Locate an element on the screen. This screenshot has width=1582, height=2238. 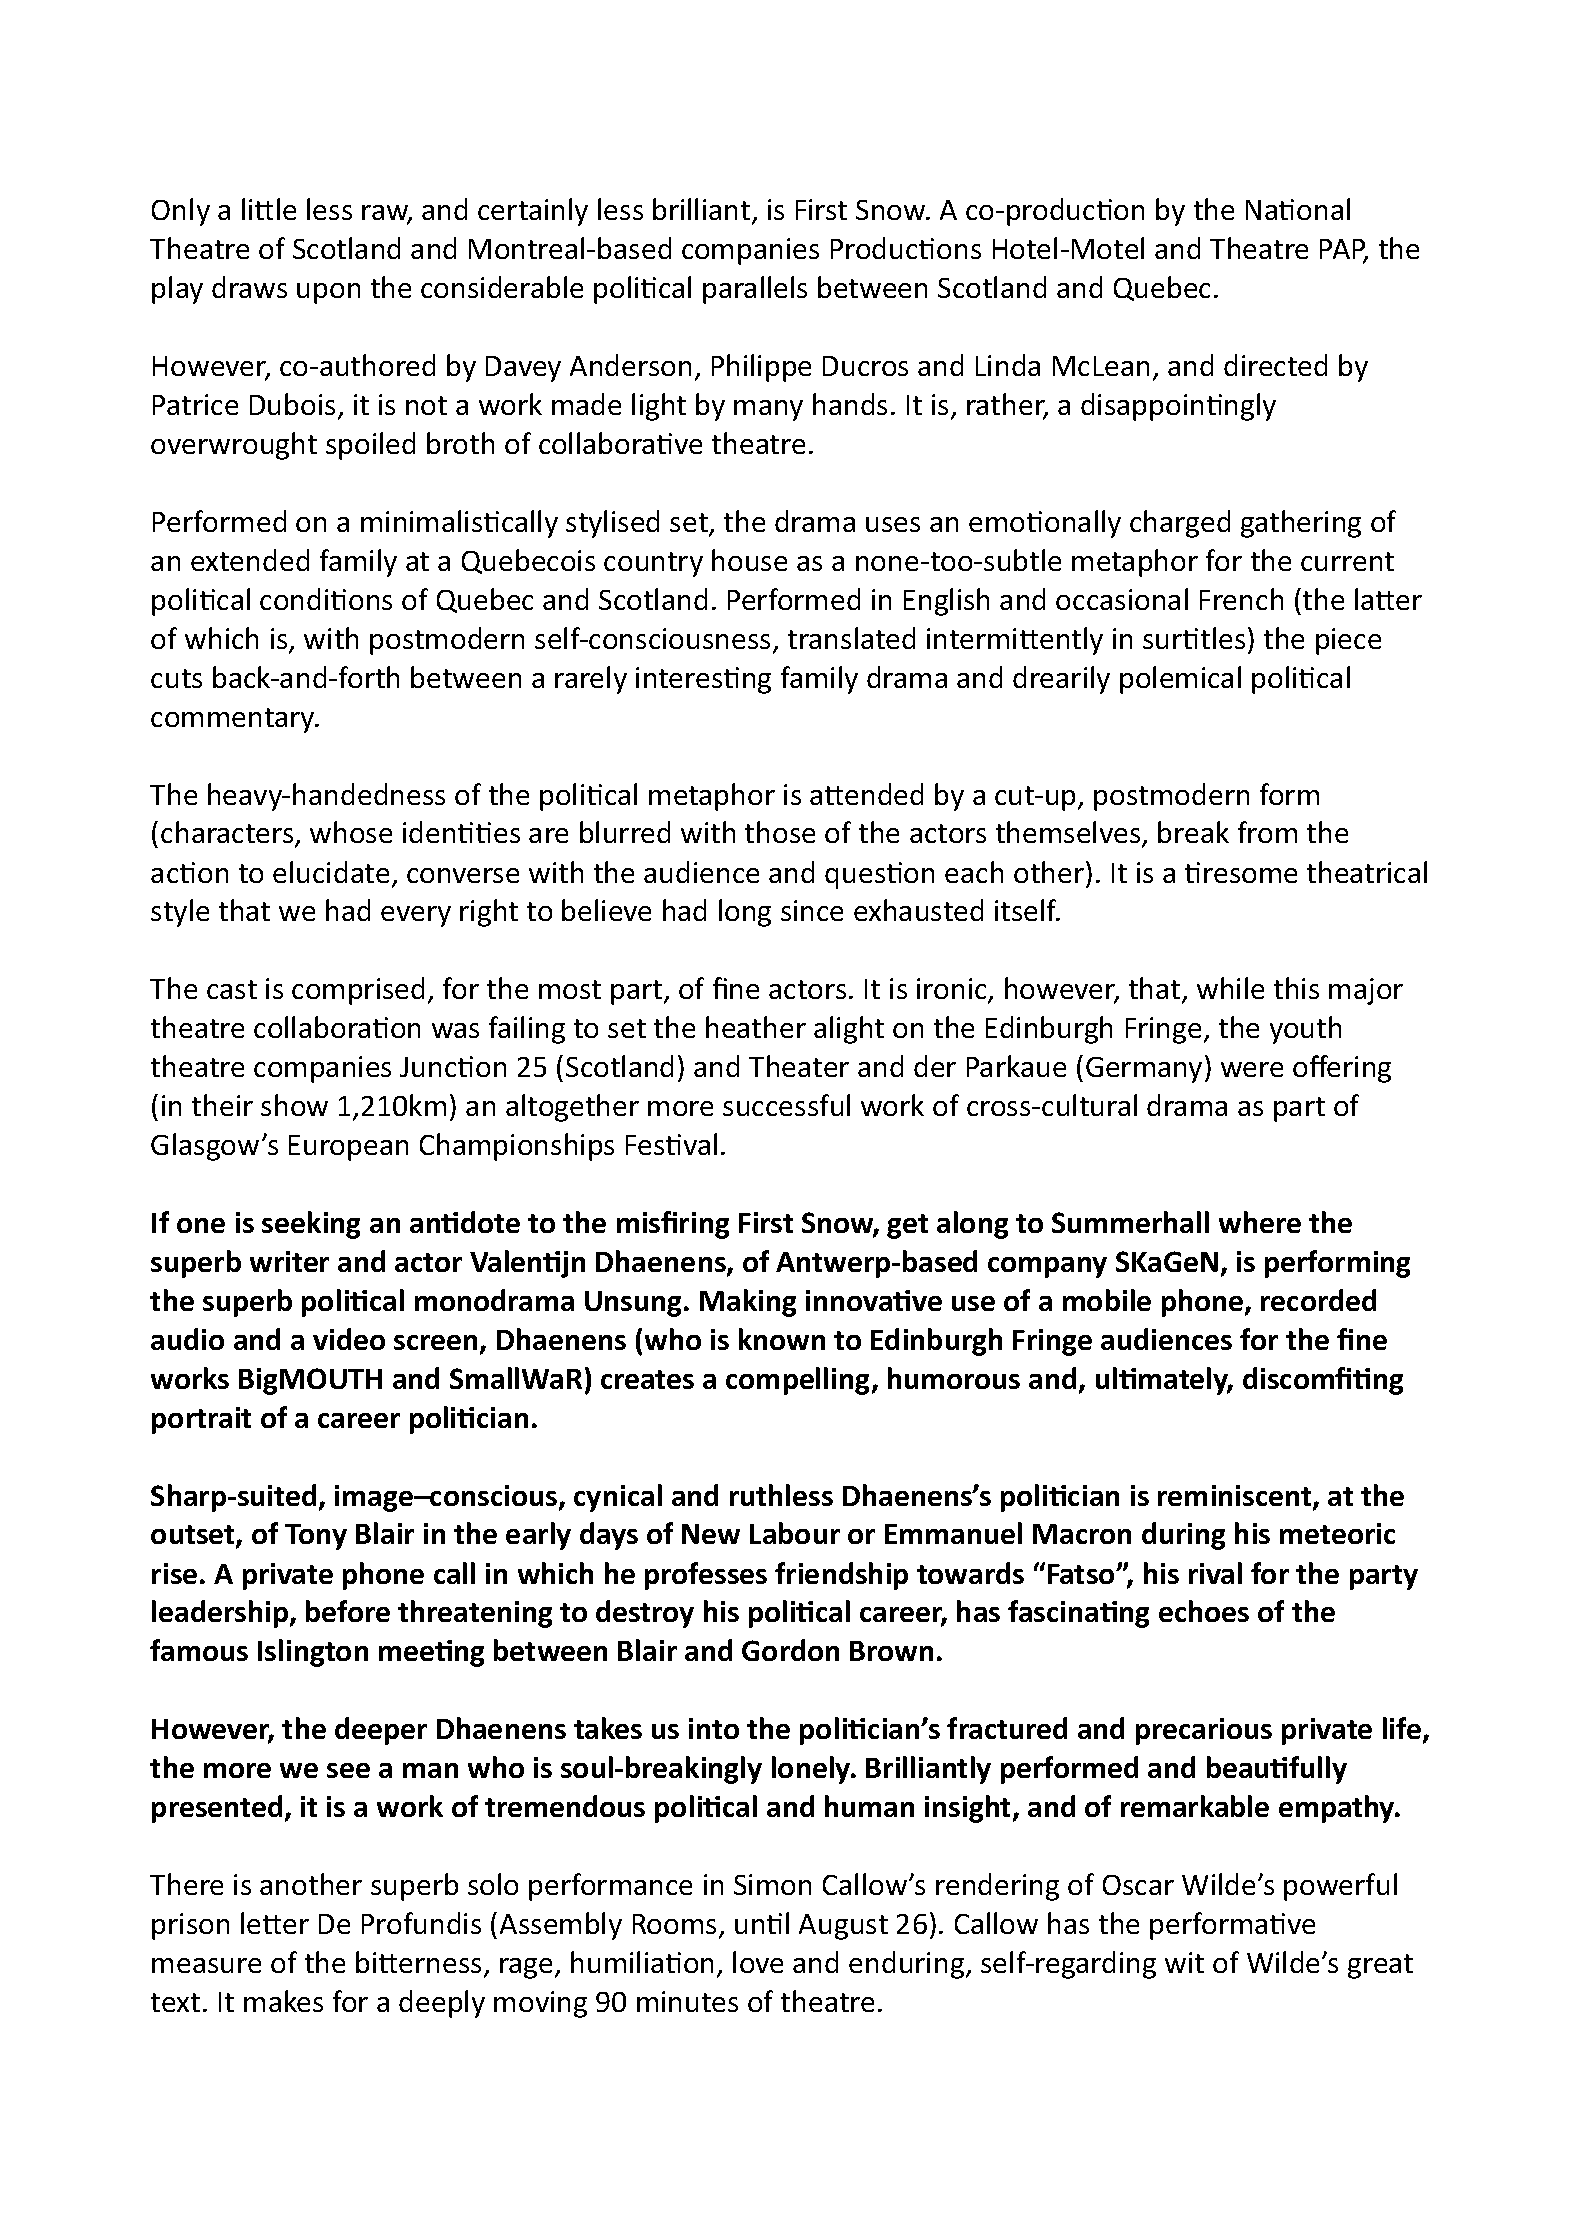
makes is located at coordinates (283, 2001).
